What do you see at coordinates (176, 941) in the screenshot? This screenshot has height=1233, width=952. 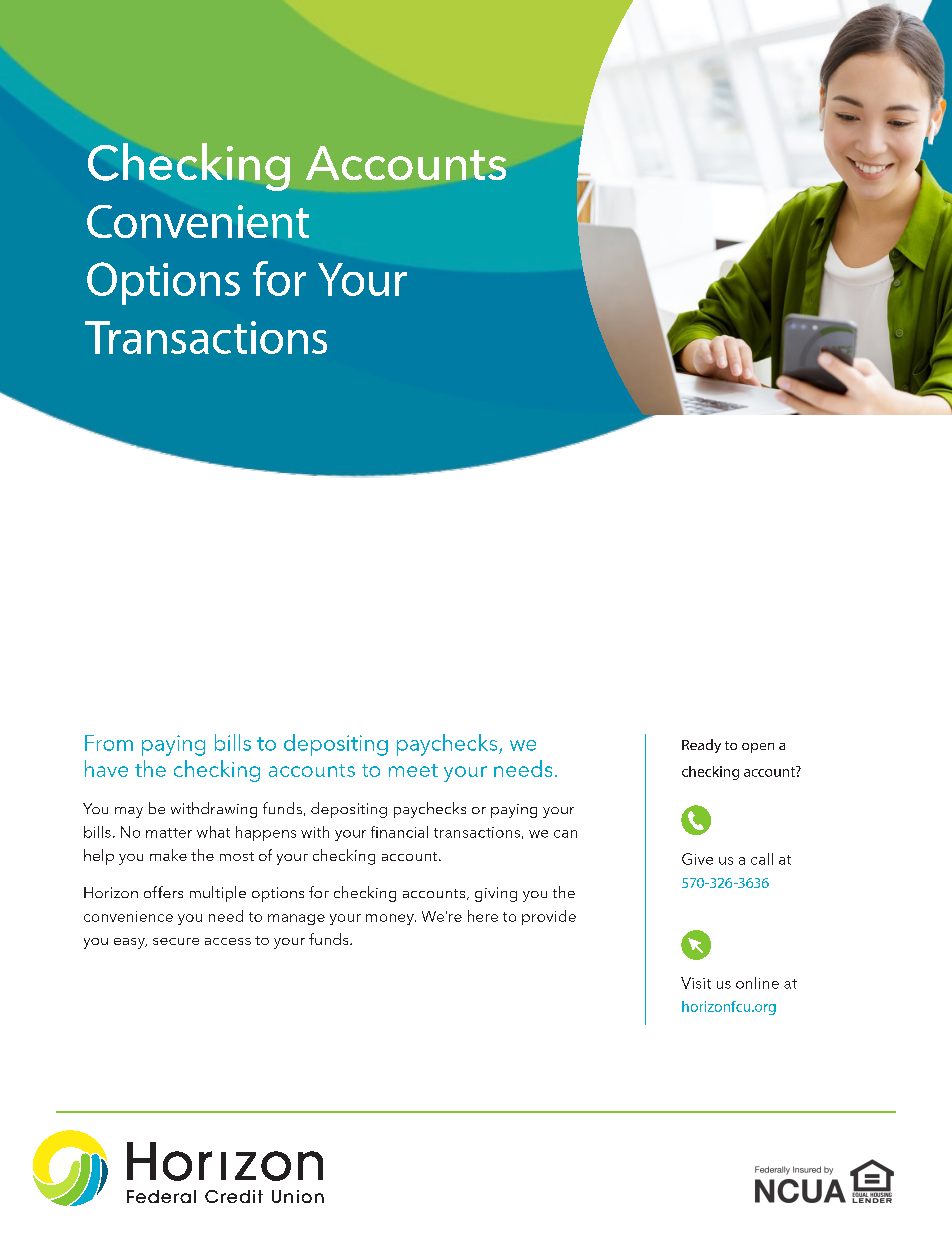 I see `secure` at bounding box center [176, 941].
